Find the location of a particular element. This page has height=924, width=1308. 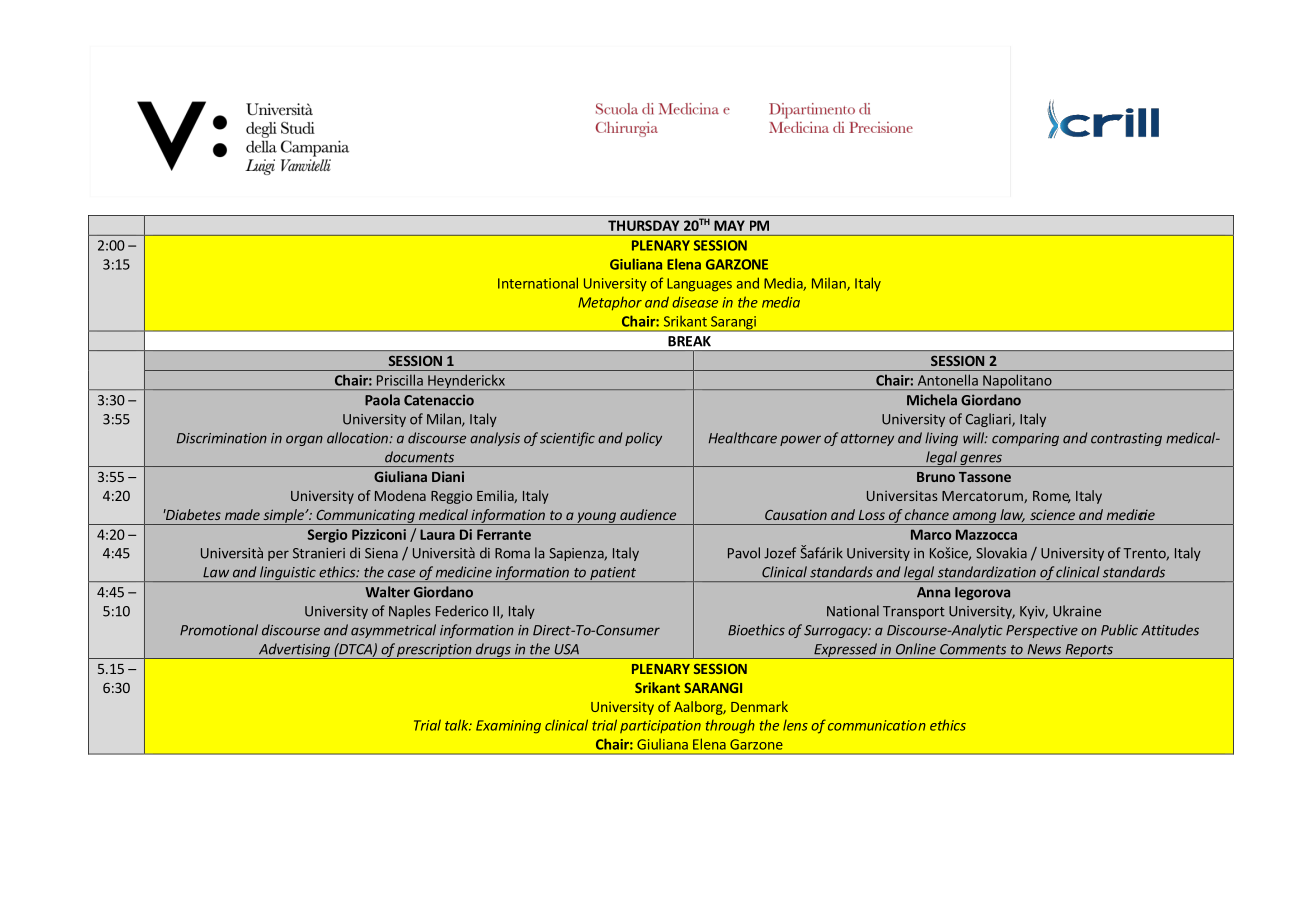

Siena is located at coordinates (381, 553).
